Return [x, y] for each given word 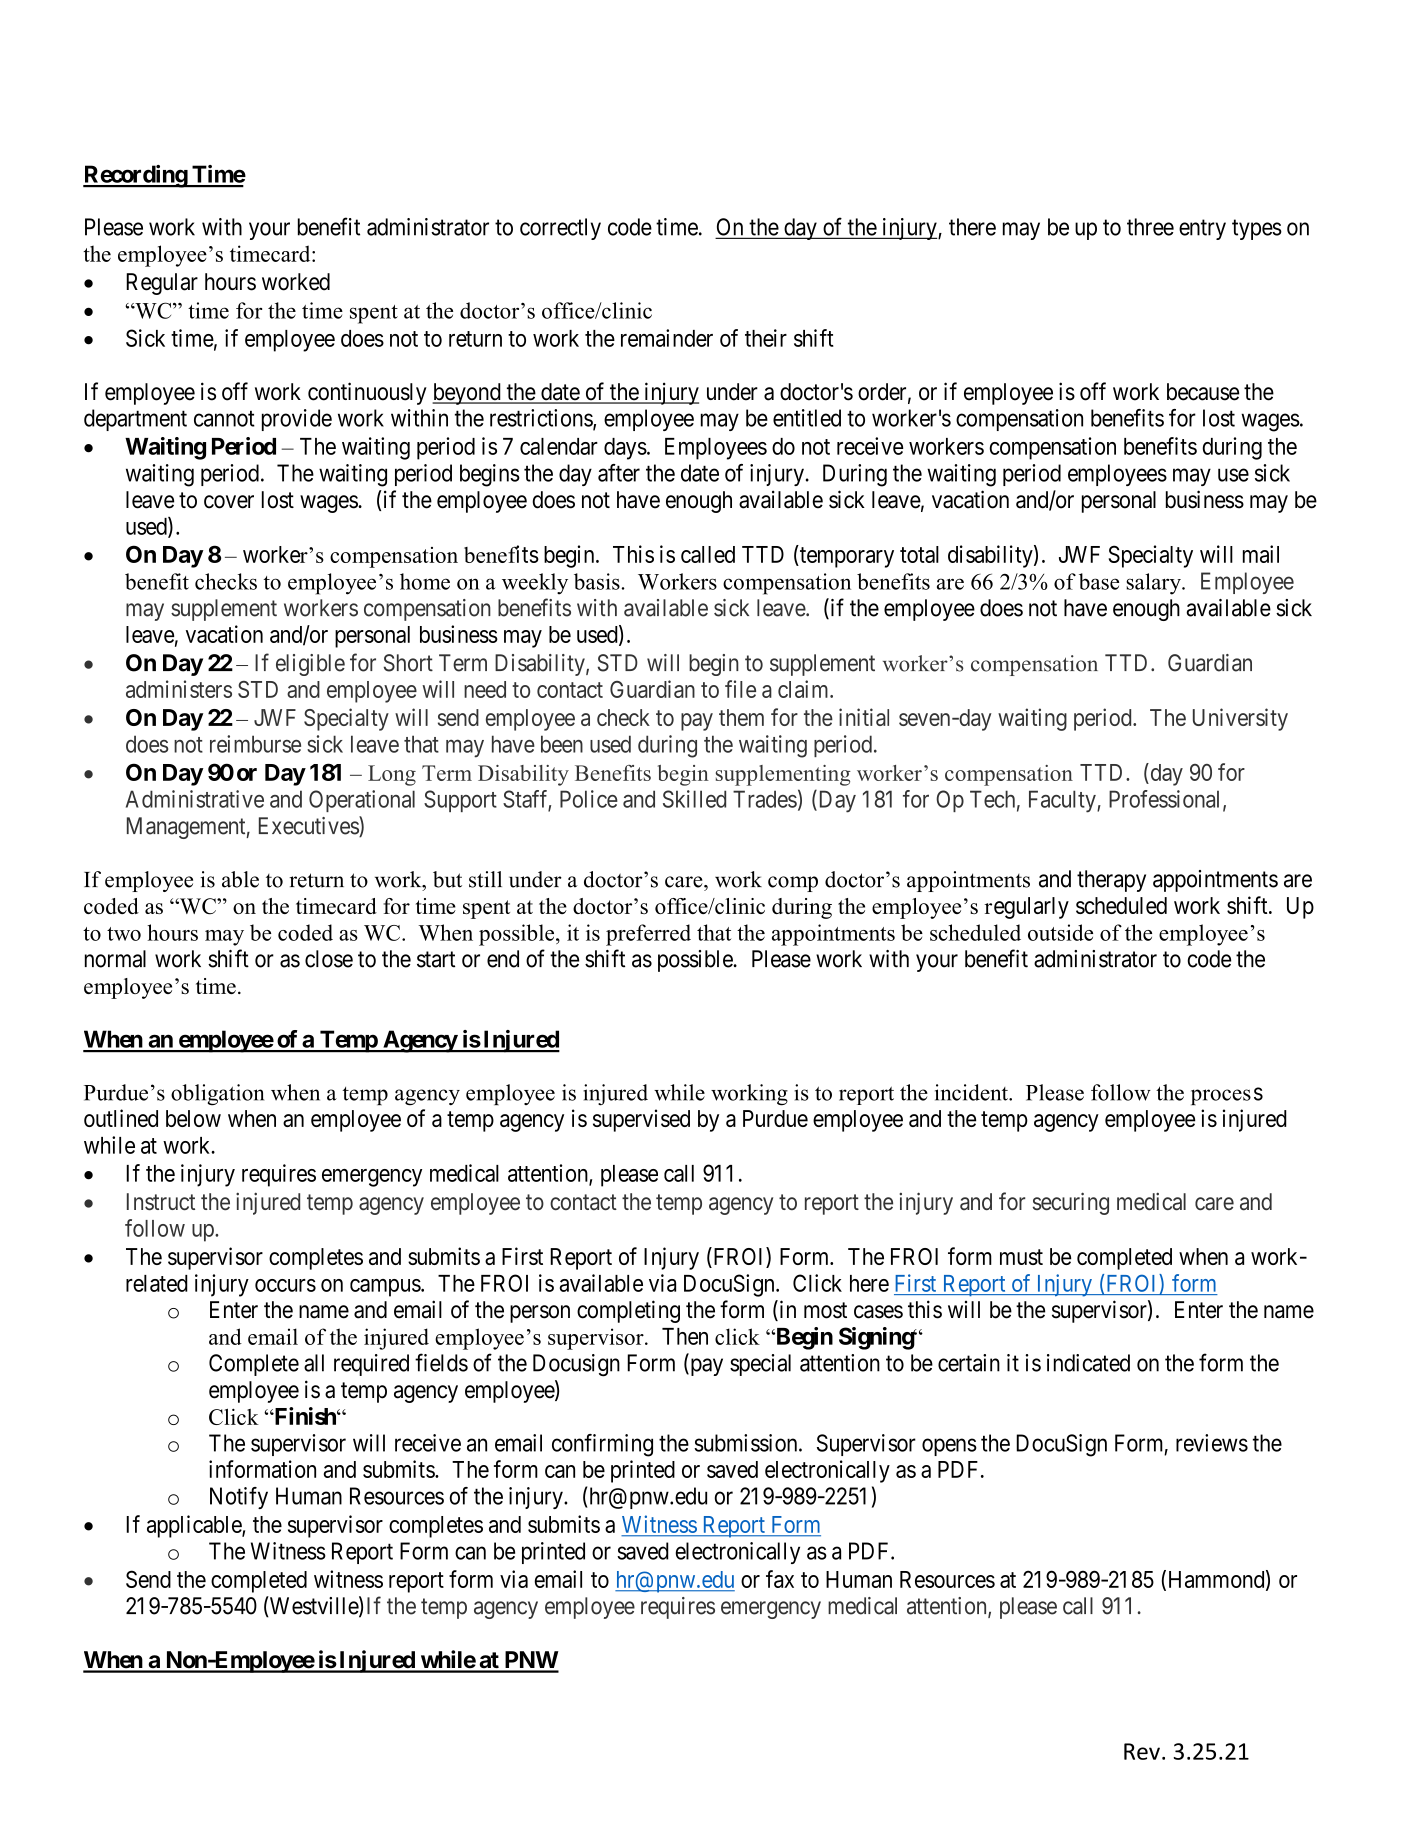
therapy [1111, 881]
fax [780, 1579]
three [1150, 227]
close [329, 959]
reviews [1212, 1443]
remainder [667, 338]
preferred [648, 935]
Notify [239, 1498]
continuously [367, 393]
